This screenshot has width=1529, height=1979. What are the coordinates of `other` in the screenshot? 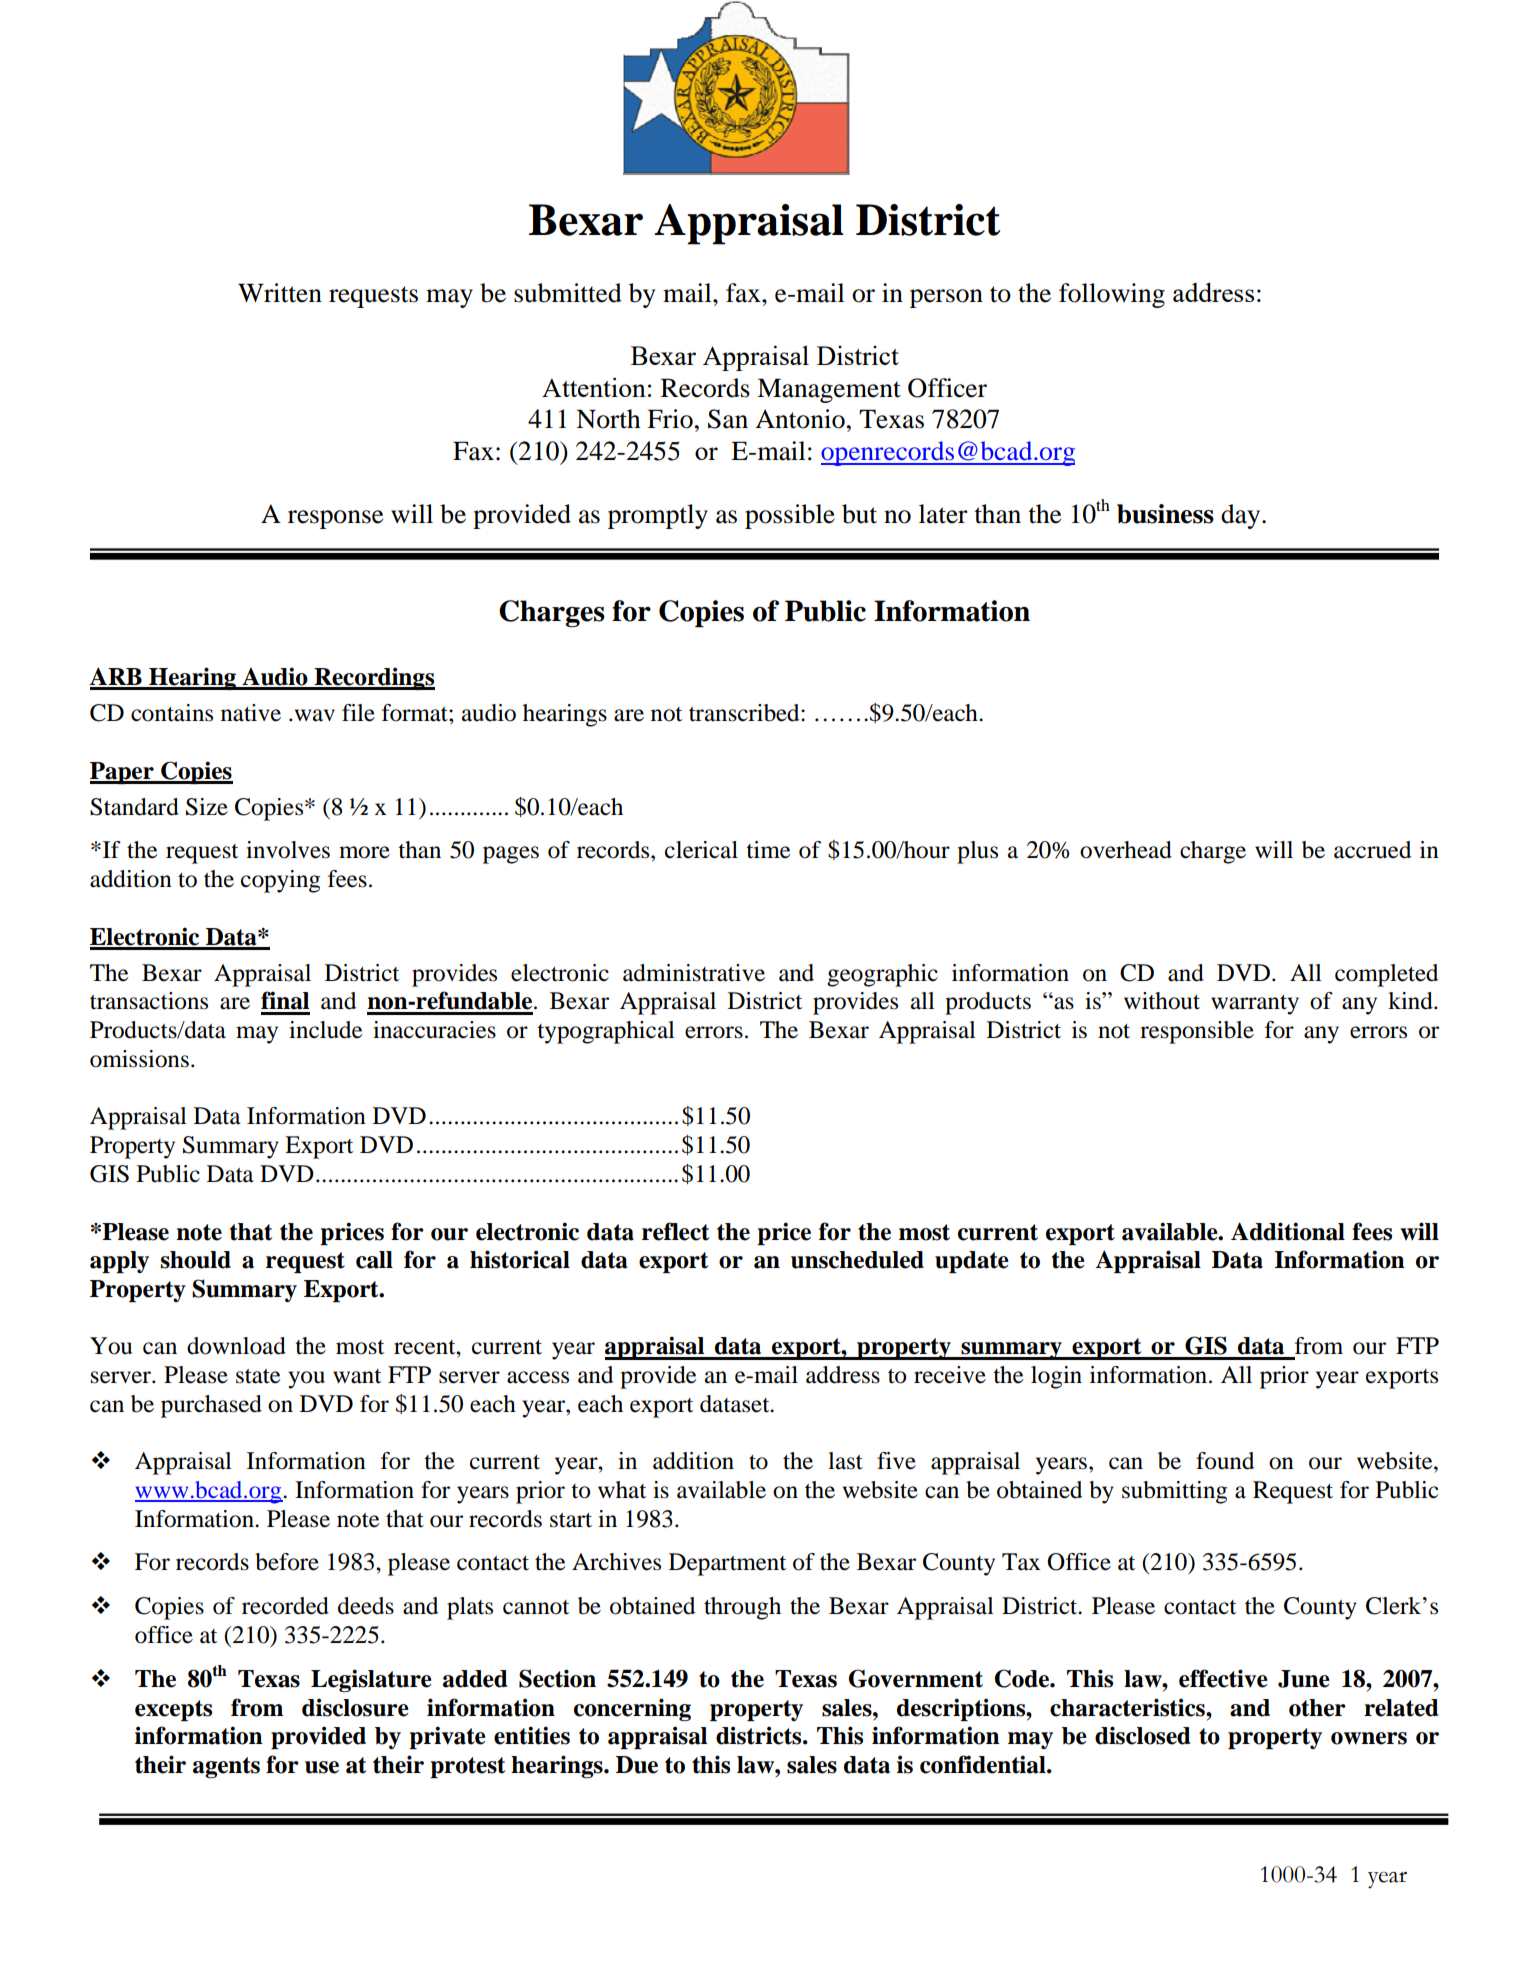 It's located at (1317, 1708).
